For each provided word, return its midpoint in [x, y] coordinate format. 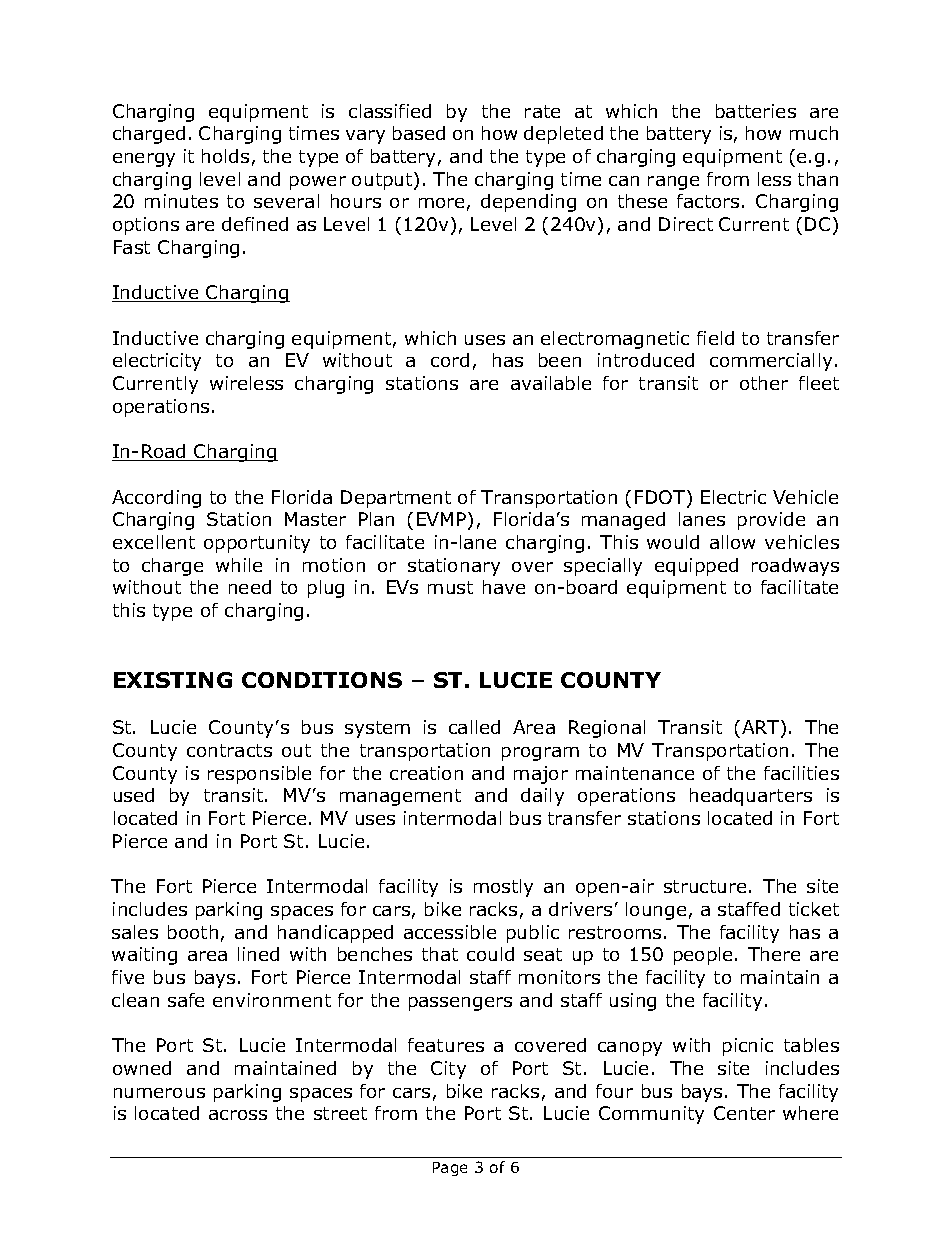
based [419, 133]
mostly [503, 888]
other [764, 383]
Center [744, 1113]
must [450, 587]
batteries [756, 111]
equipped [696, 567]
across [238, 1115]
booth [193, 932]
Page [450, 1169]
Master [315, 519]
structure [705, 886]
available [551, 383]
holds [225, 156]
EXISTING [173, 680]
